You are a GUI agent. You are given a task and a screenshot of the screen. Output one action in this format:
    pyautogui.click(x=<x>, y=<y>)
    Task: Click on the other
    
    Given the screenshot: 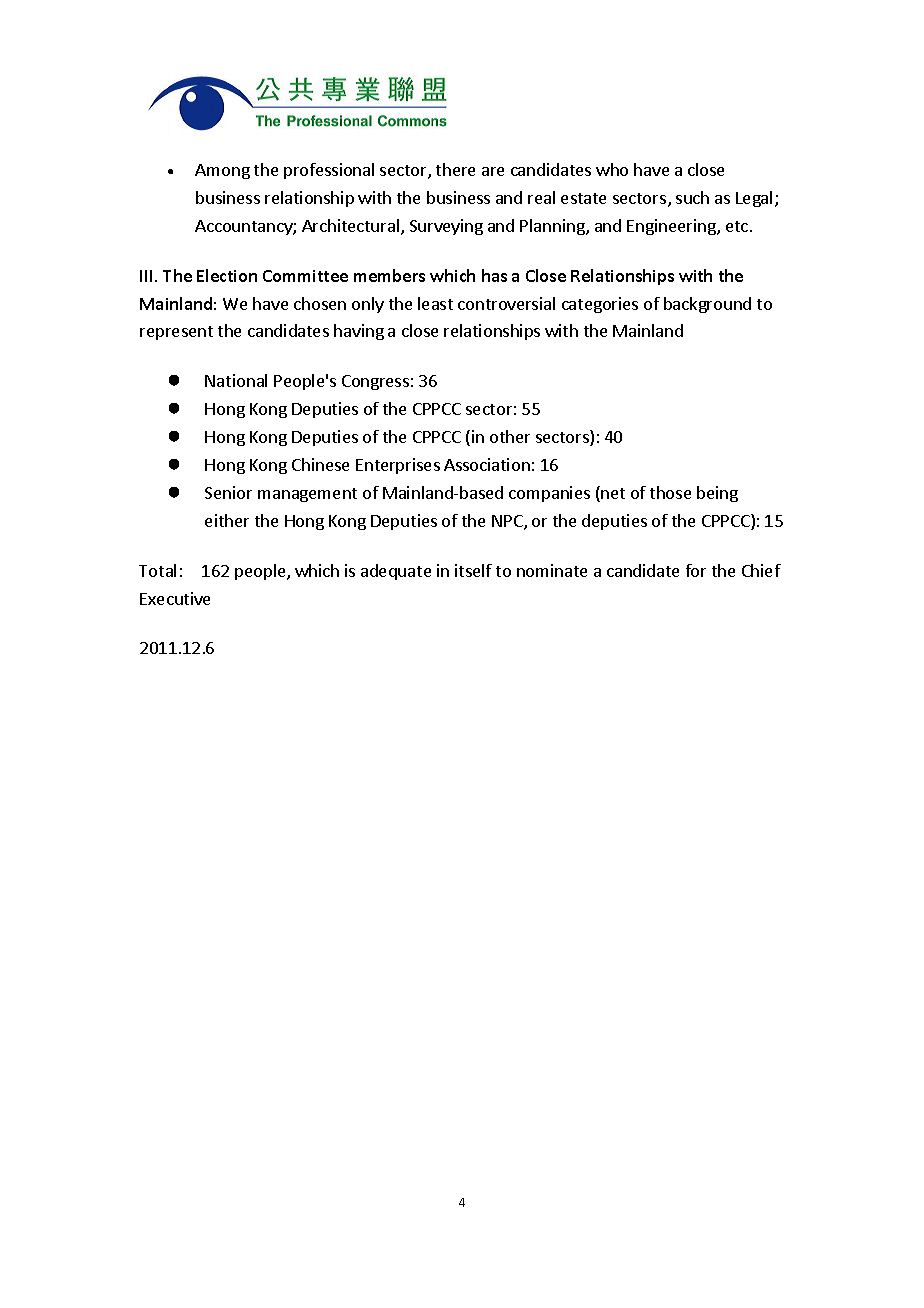 What is the action you would take?
    pyautogui.click(x=510, y=436)
